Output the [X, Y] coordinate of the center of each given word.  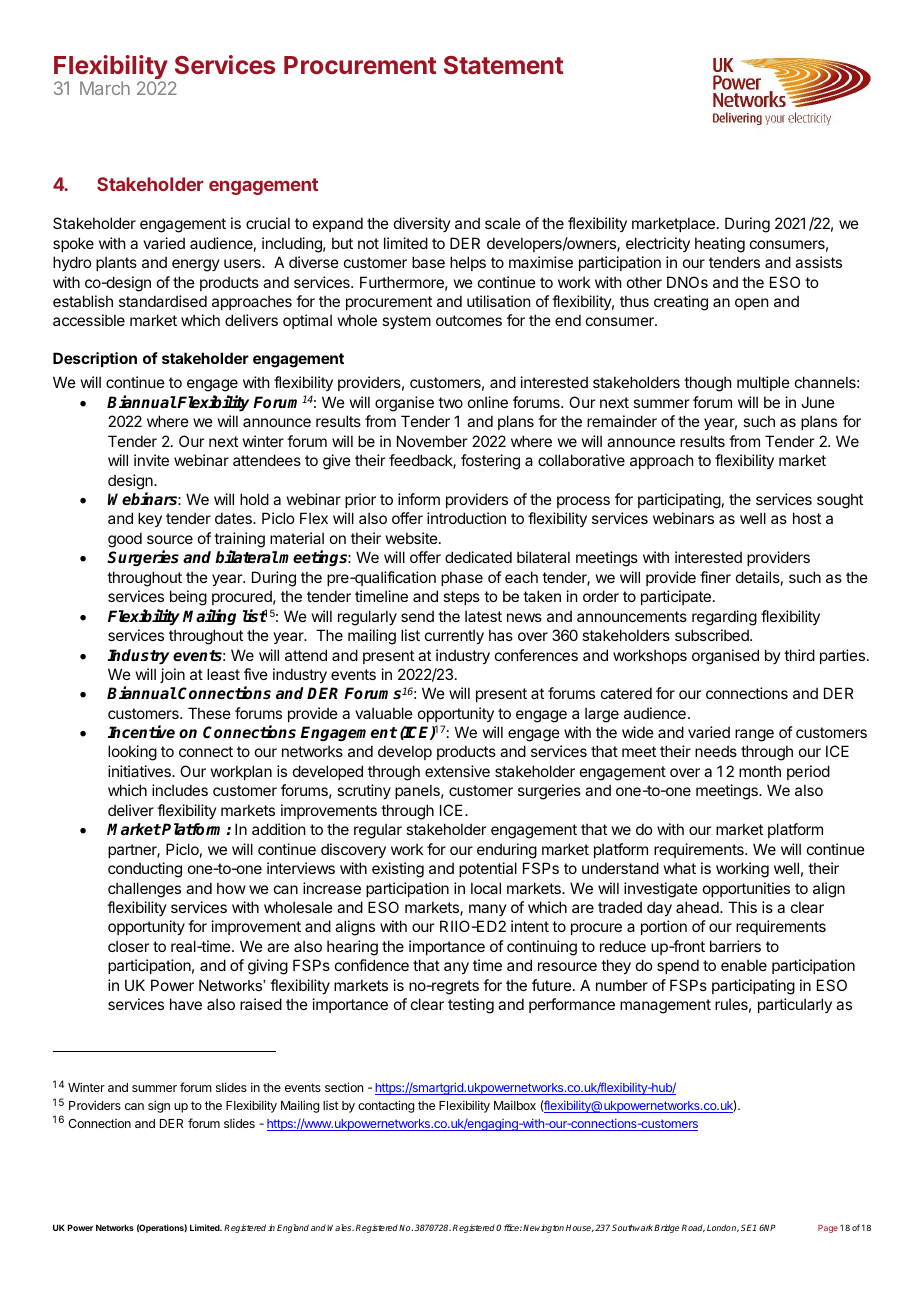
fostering [490, 462]
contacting [386, 1106]
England [293, 1228]
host [807, 518]
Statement [504, 65]
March [105, 88]
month [760, 771]
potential [488, 869]
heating [720, 245]
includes [180, 790]
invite [151, 460]
